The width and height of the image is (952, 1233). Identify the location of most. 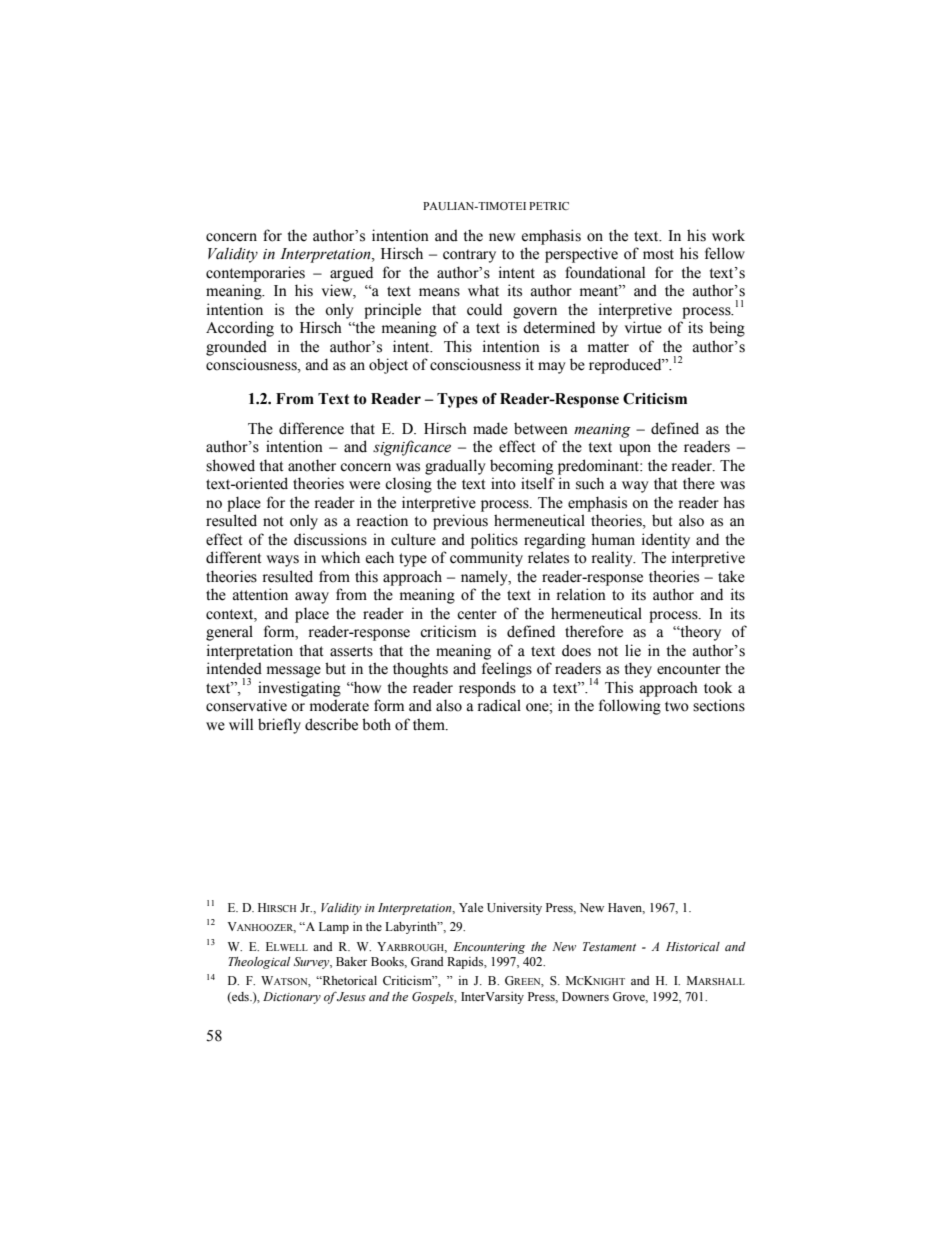
(658, 254).
